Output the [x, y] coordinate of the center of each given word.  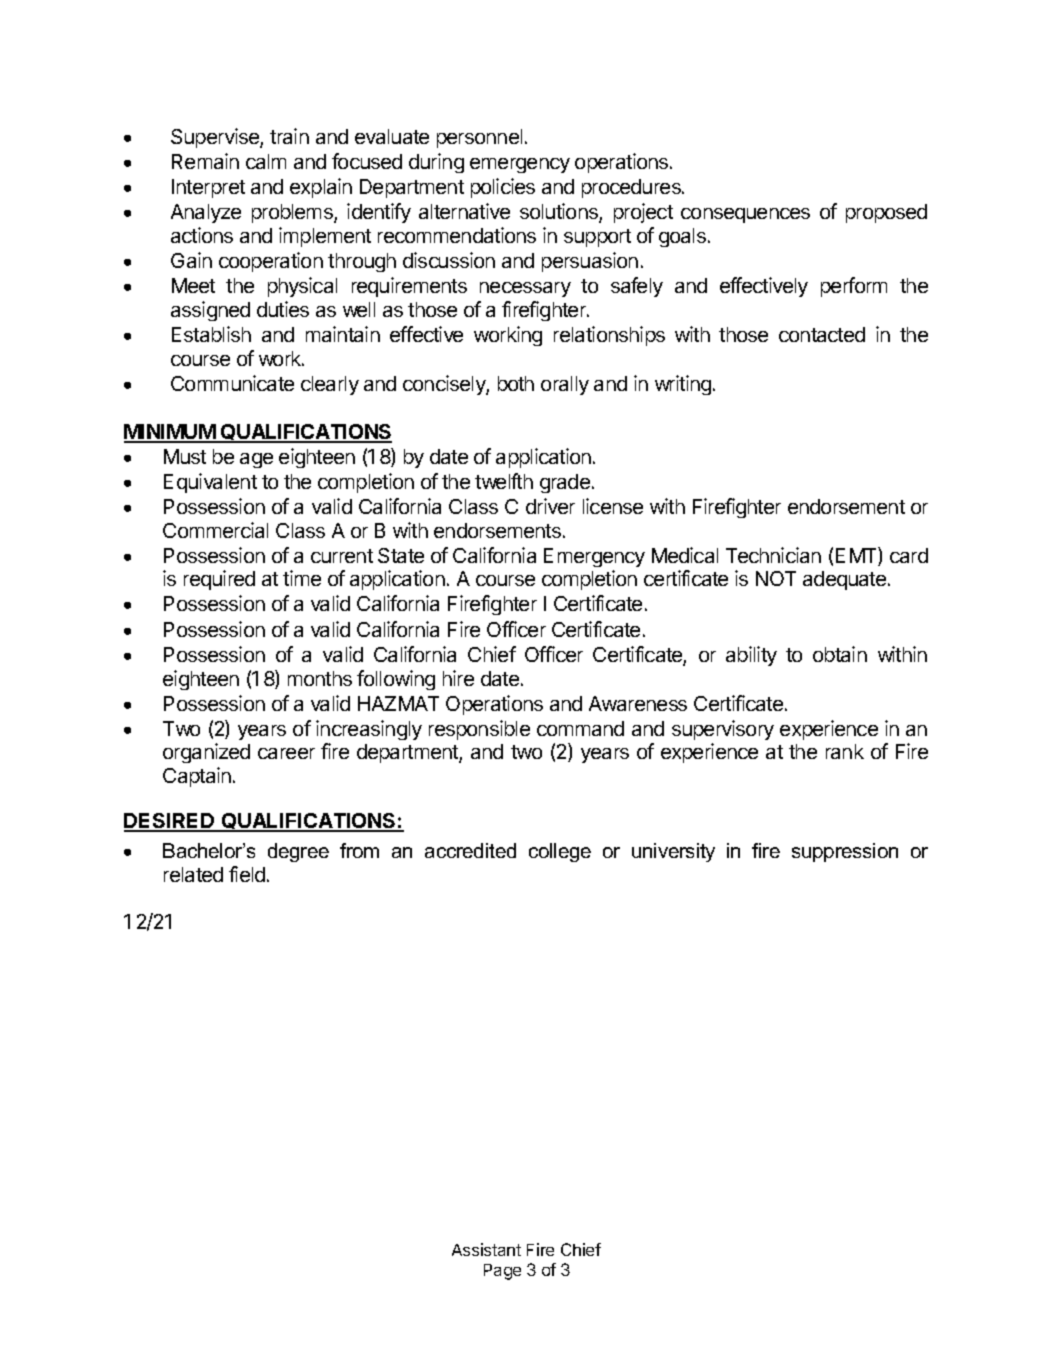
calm [266, 161]
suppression [845, 852]
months [320, 678]
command [580, 728]
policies [503, 188]
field [248, 874]
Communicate [232, 383]
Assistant [486, 1249]
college [560, 852]
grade [565, 483]
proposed [886, 213]
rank [845, 751]
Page [502, 1272]
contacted [822, 334]
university [673, 852]
